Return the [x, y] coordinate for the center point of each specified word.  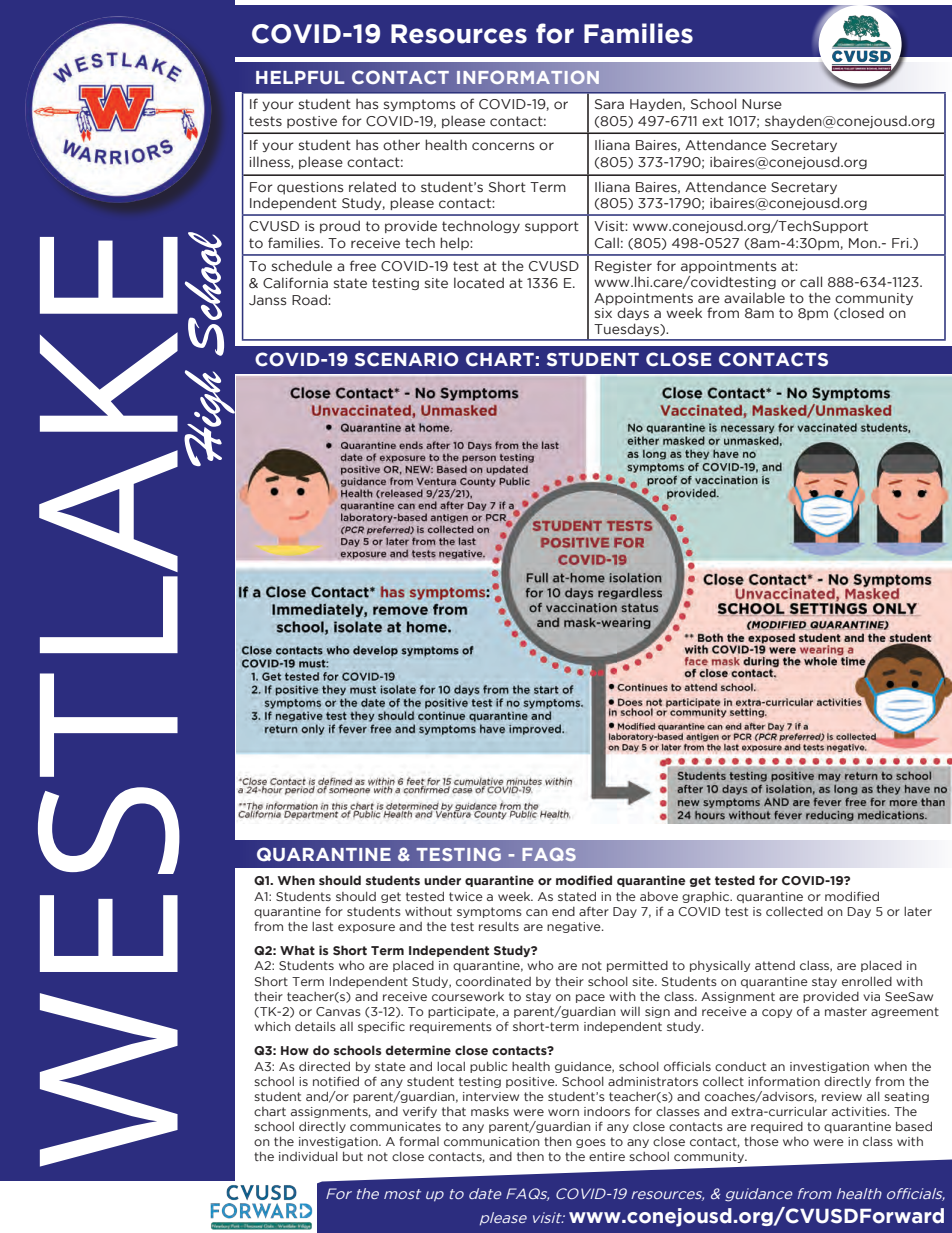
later [918, 911]
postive [312, 122]
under [442, 880]
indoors [607, 1111]
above [659, 896]
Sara [609, 104]
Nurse [762, 104]
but [353, 1156]
